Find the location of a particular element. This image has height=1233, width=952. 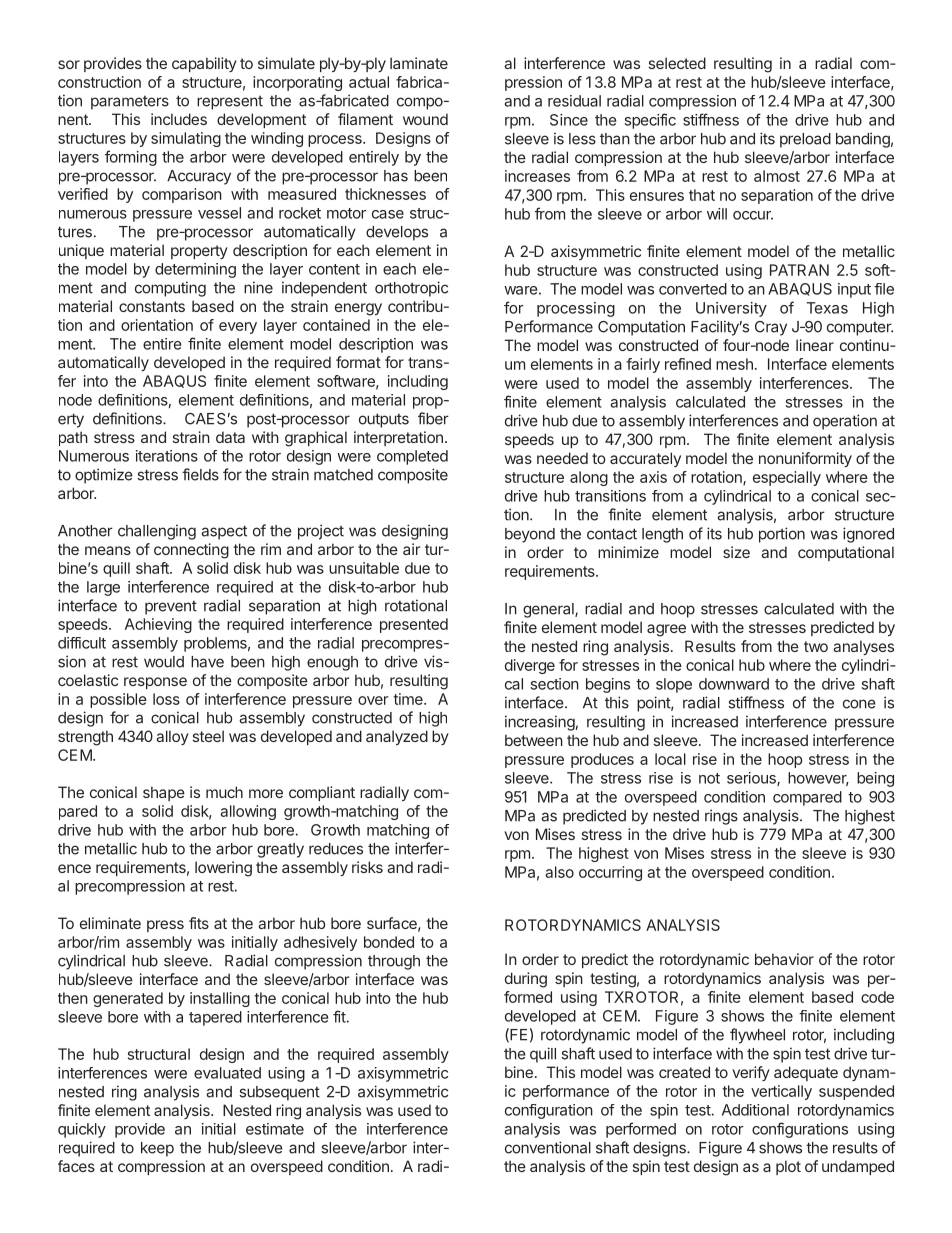

presented is located at coordinates (414, 625).
